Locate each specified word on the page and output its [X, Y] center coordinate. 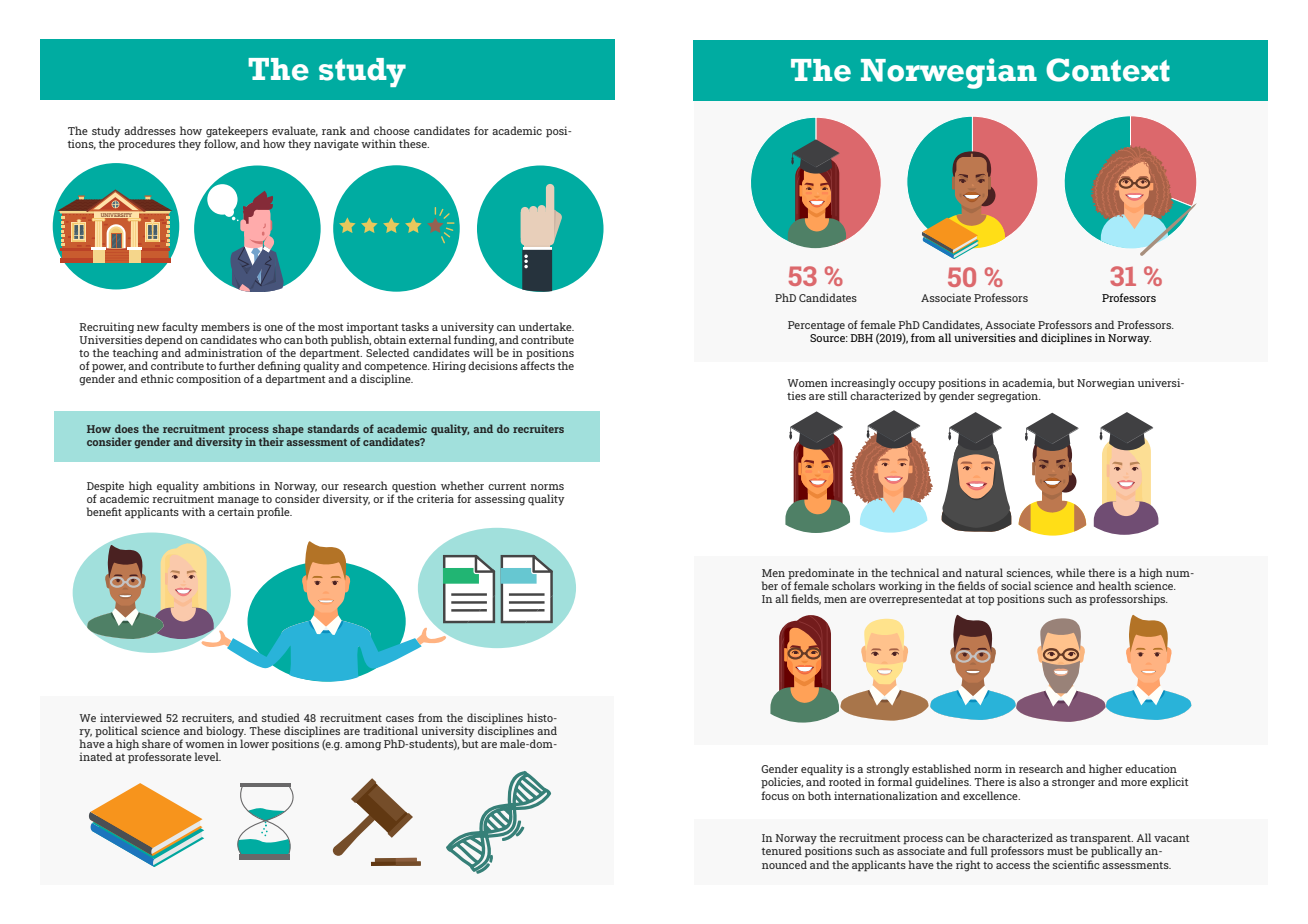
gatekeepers [237, 132]
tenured [781, 850]
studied [281, 717]
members [225, 326]
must [1060, 851]
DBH [861, 338]
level [207, 756]
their [271, 441]
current [507, 486]
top [986, 601]
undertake [546, 326]
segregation [1009, 397]
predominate [822, 575]
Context [1108, 70]
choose [392, 130]
